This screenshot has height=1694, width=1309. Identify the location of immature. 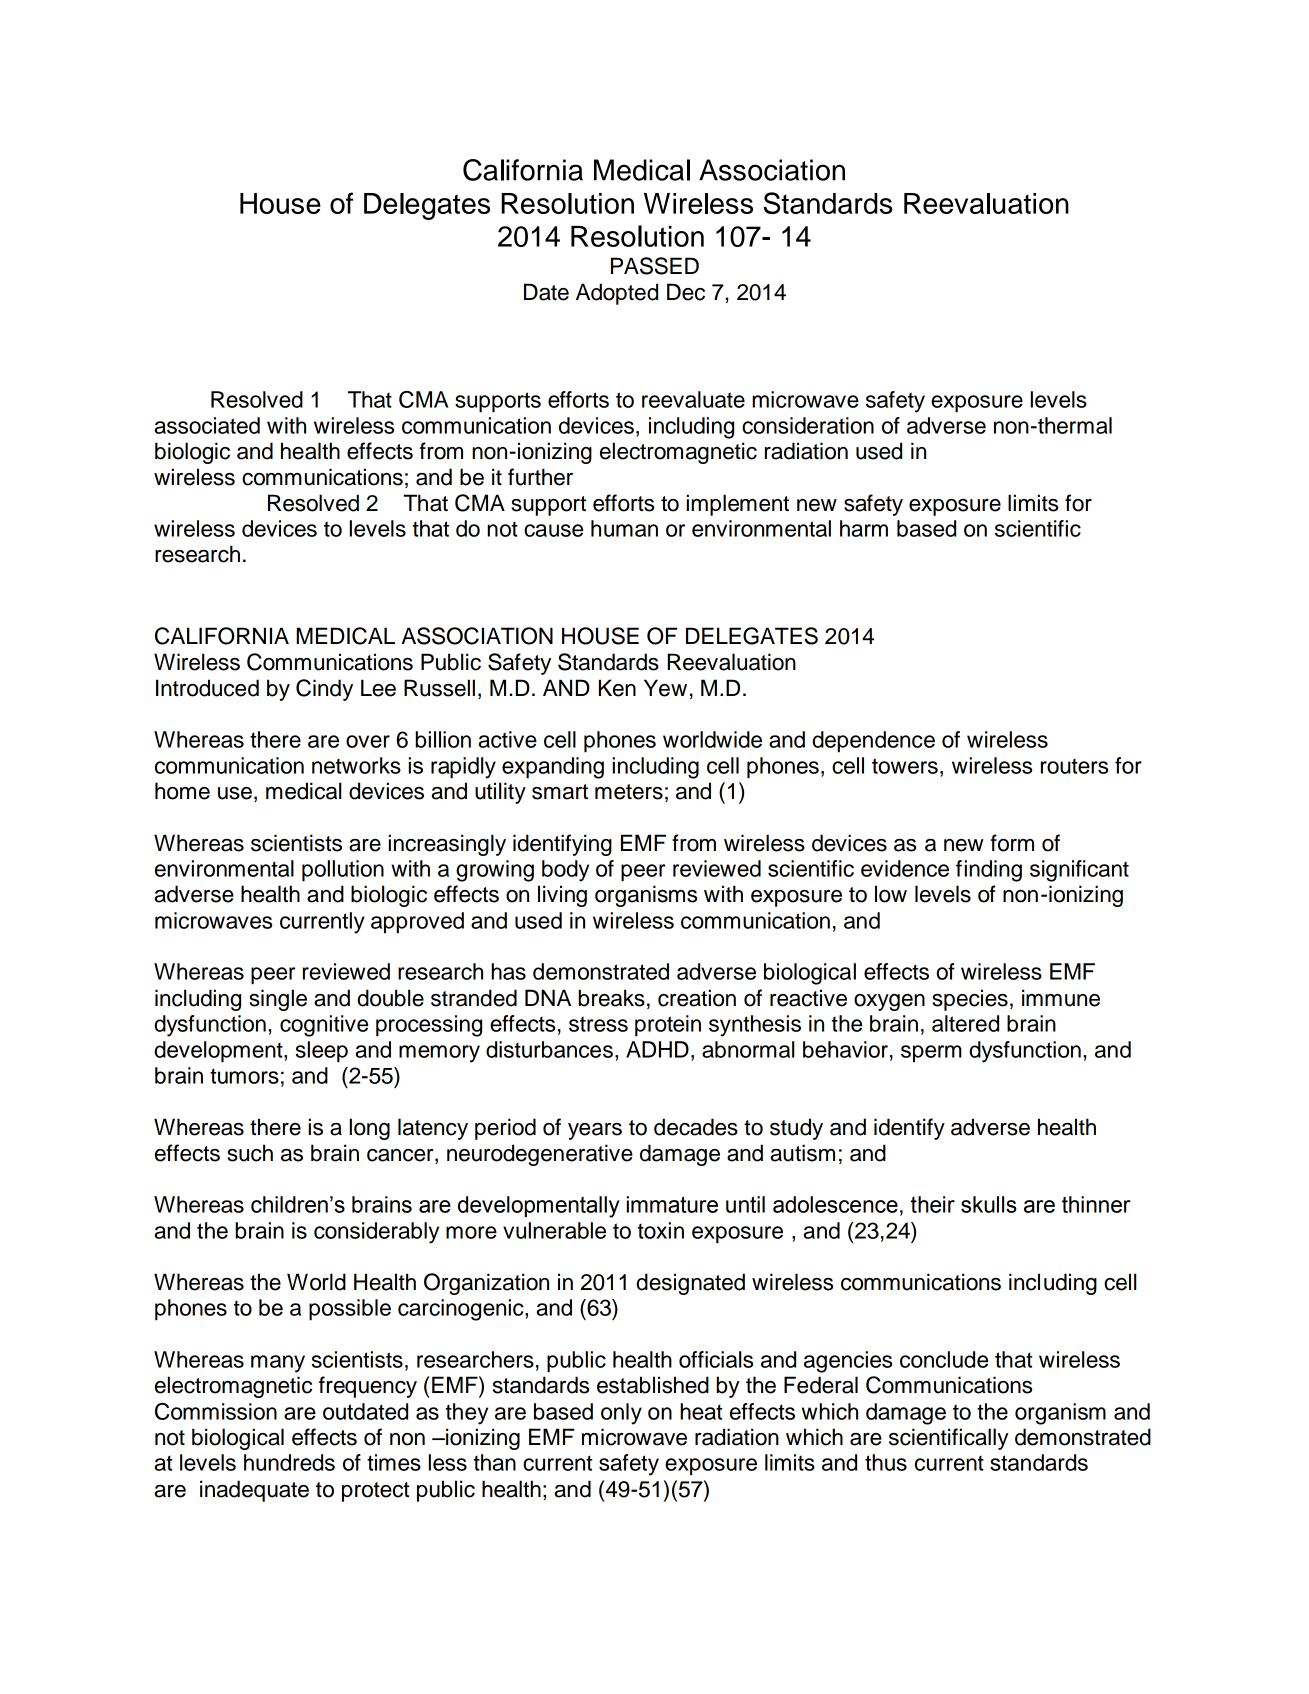
(672, 1204).
